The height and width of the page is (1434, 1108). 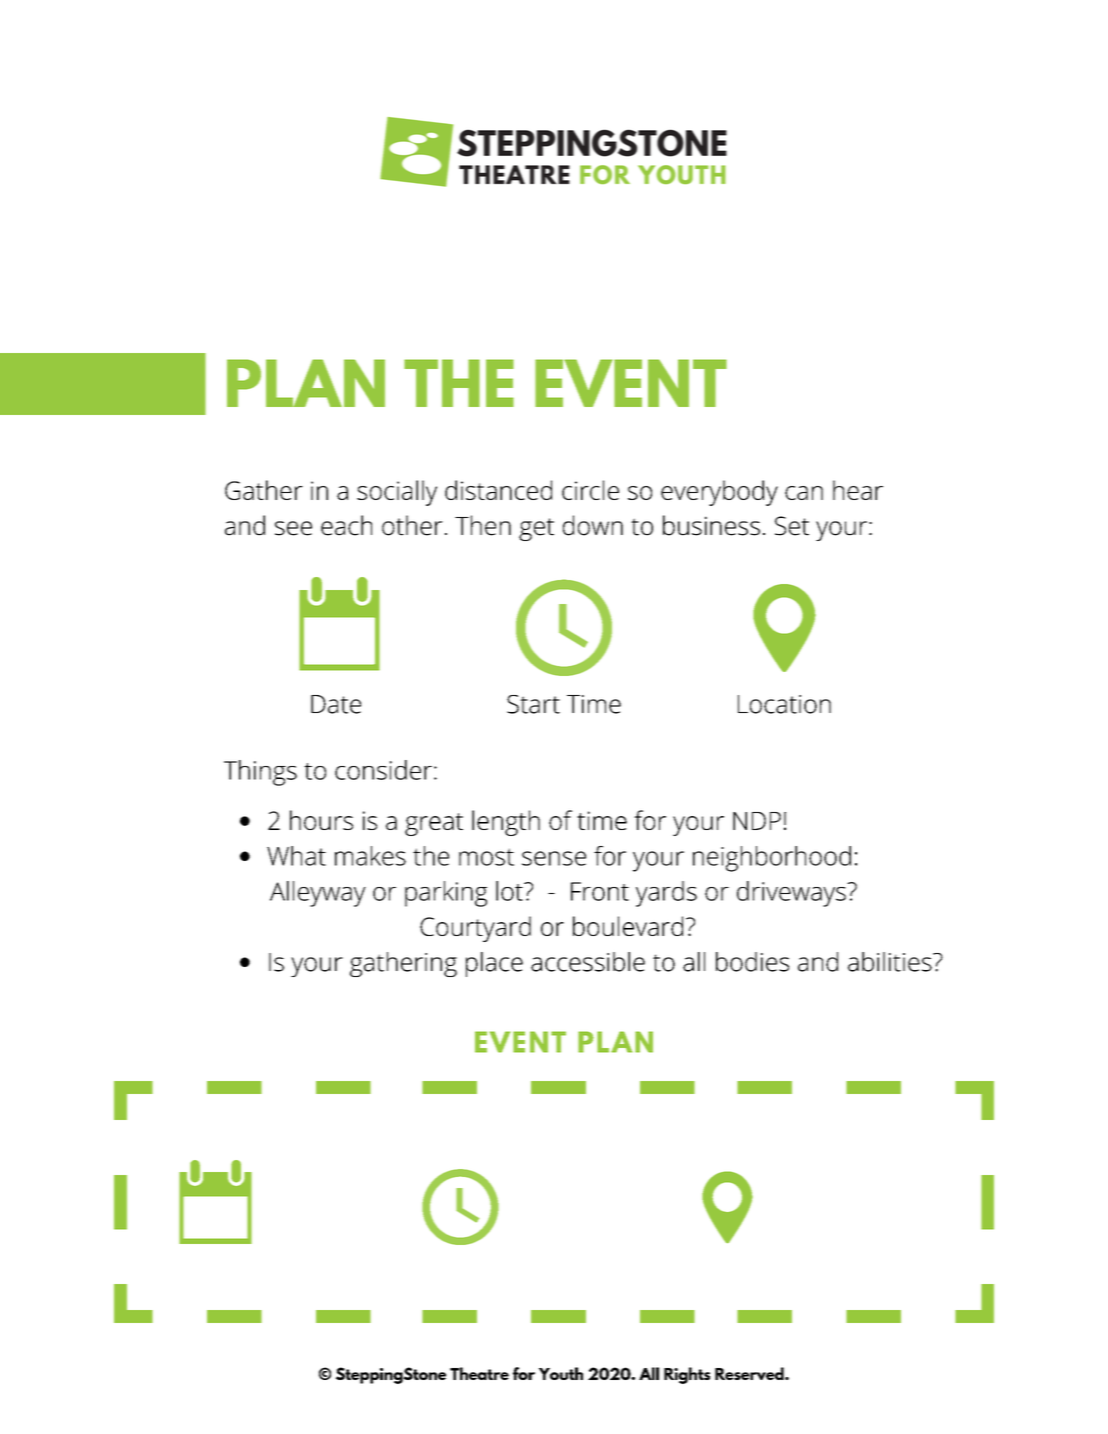 I want to click on each, so click(x=346, y=525).
